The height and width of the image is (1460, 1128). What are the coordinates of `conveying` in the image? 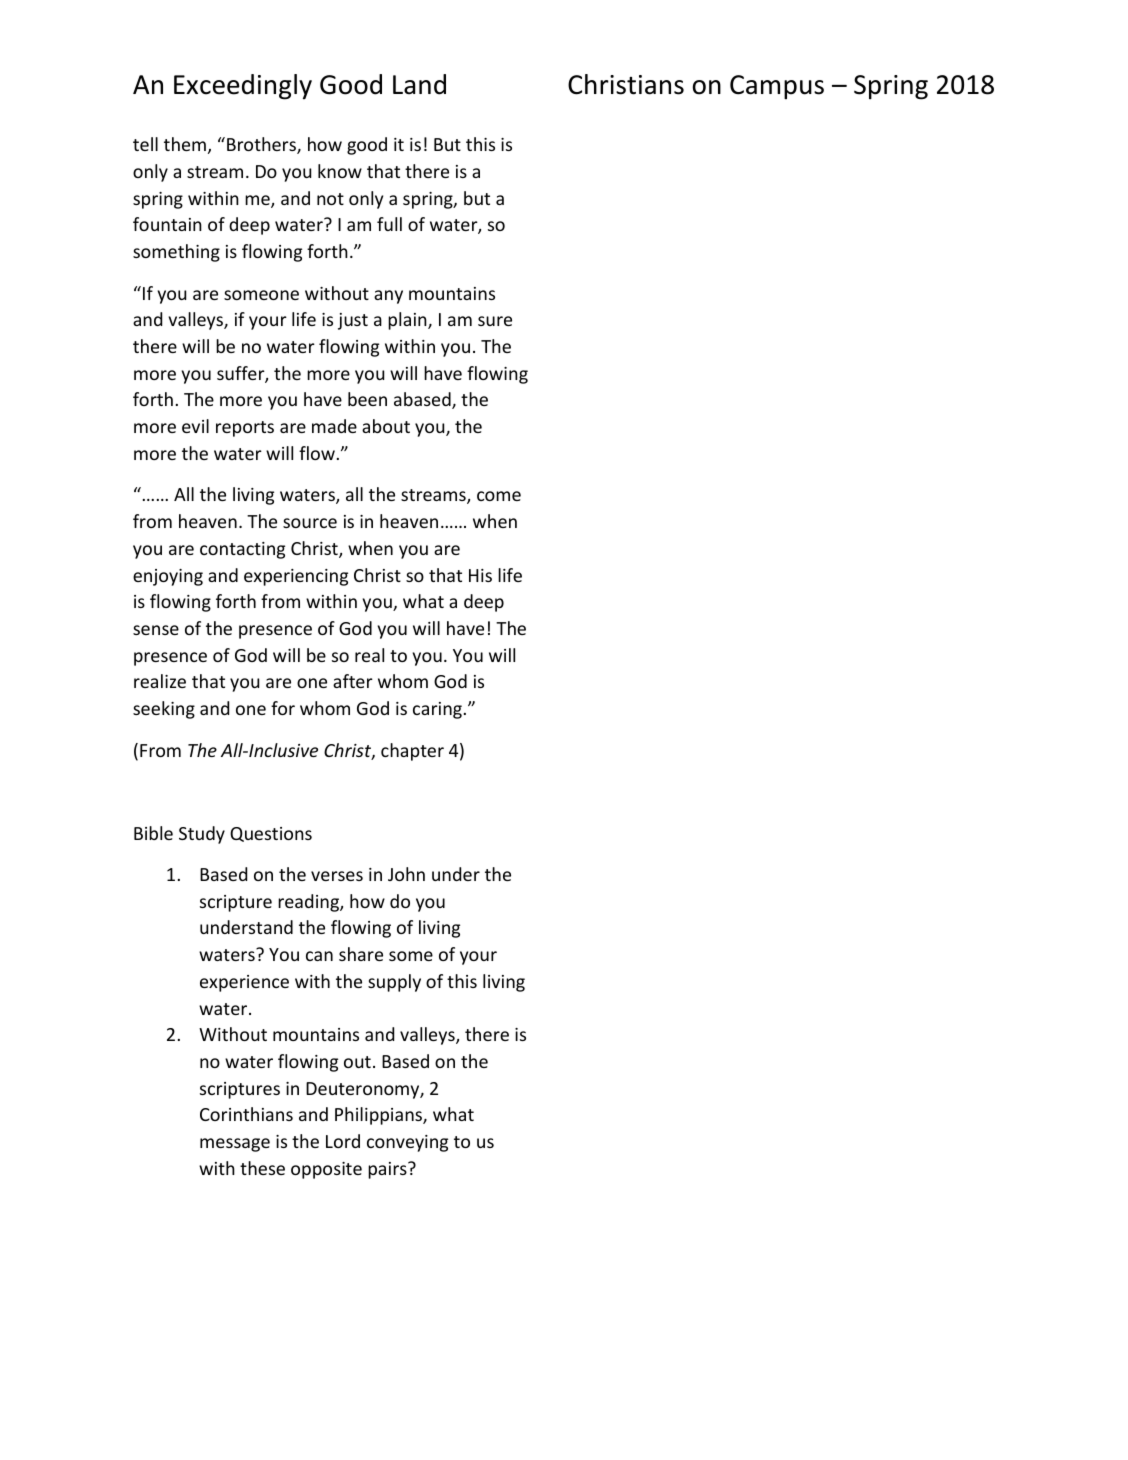 It's located at (407, 1143).
